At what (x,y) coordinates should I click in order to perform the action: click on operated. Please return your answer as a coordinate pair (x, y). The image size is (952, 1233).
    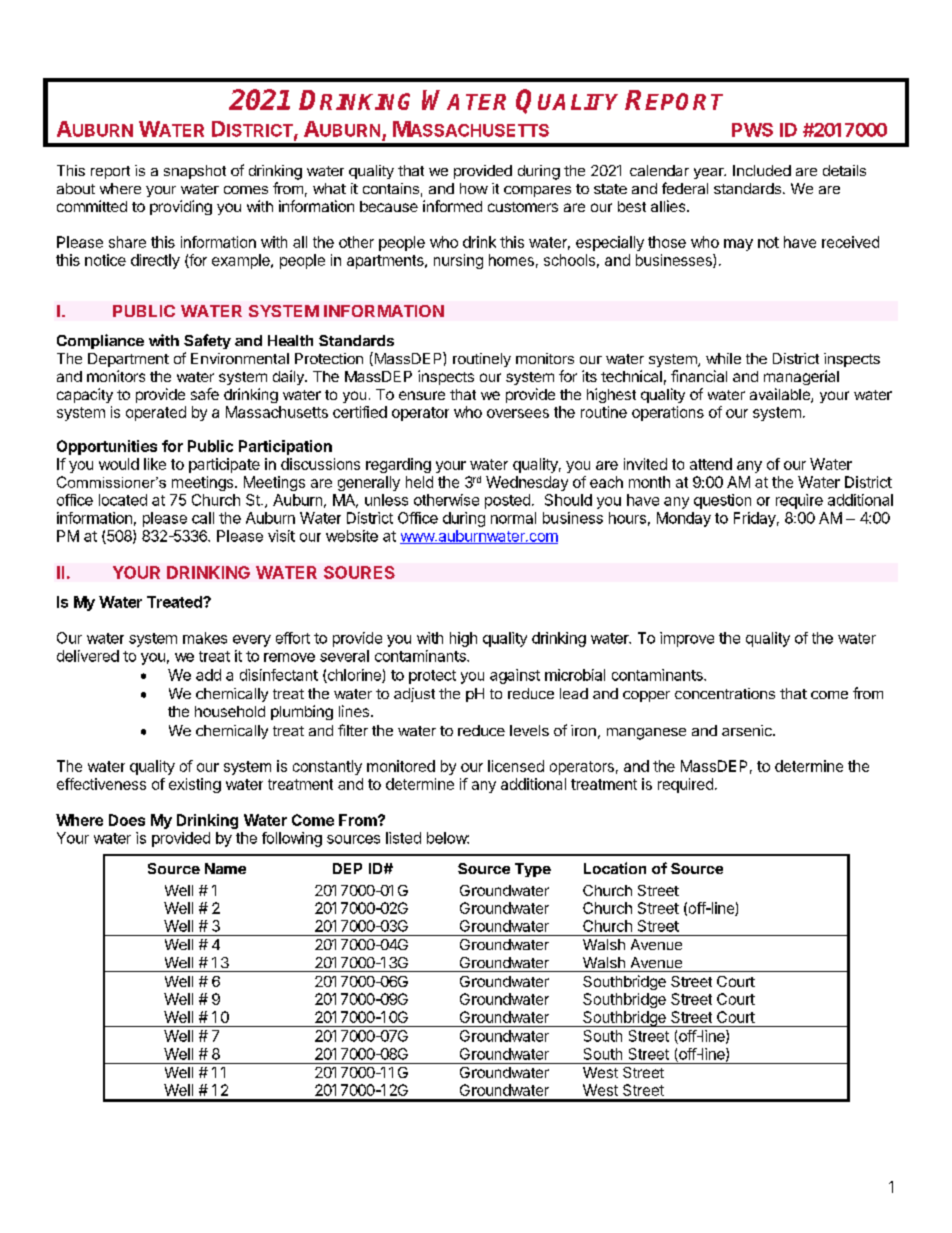
    Looking at the image, I should click on (156, 413).
